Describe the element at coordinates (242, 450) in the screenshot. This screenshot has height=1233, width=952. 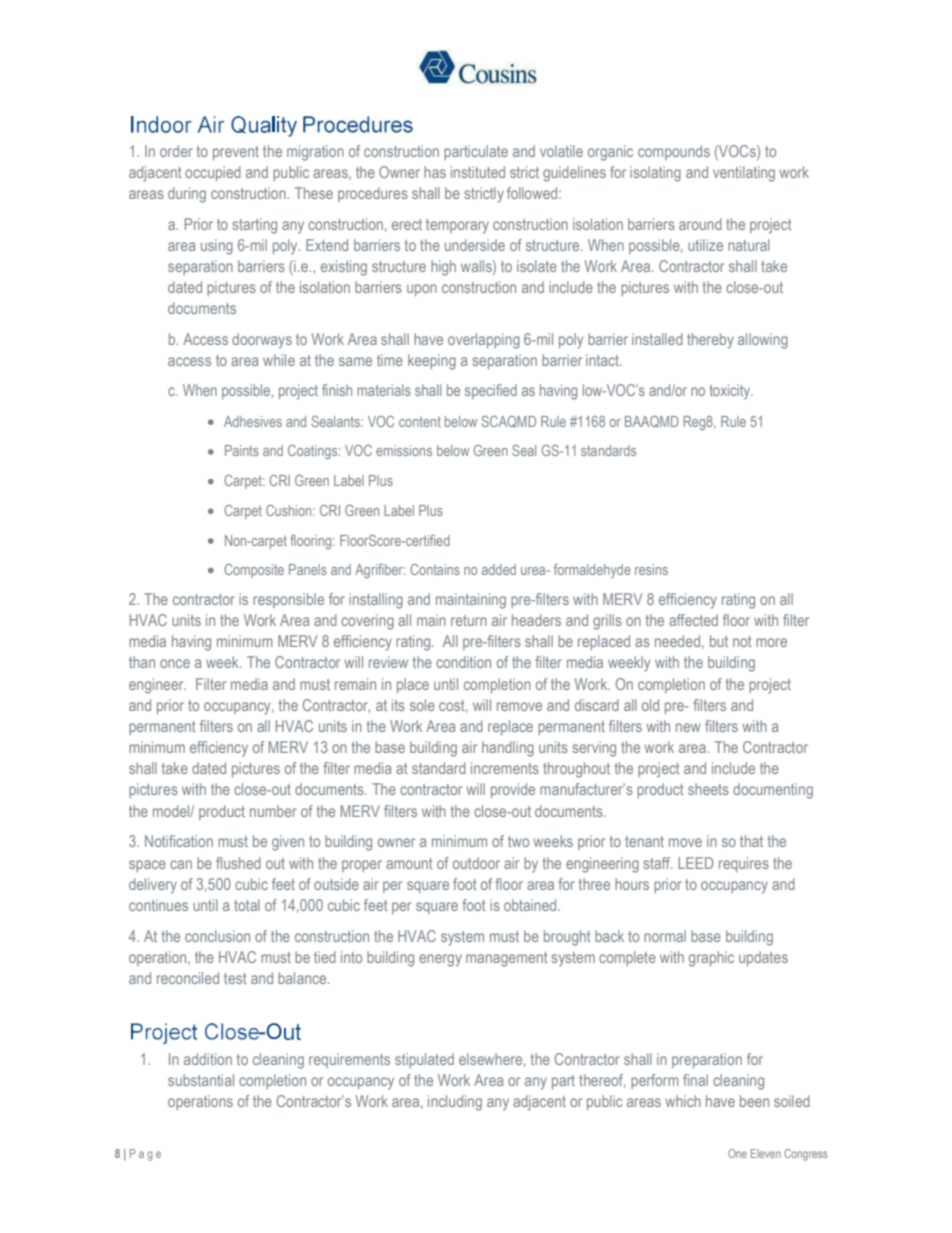
I see `Paints` at that location.
